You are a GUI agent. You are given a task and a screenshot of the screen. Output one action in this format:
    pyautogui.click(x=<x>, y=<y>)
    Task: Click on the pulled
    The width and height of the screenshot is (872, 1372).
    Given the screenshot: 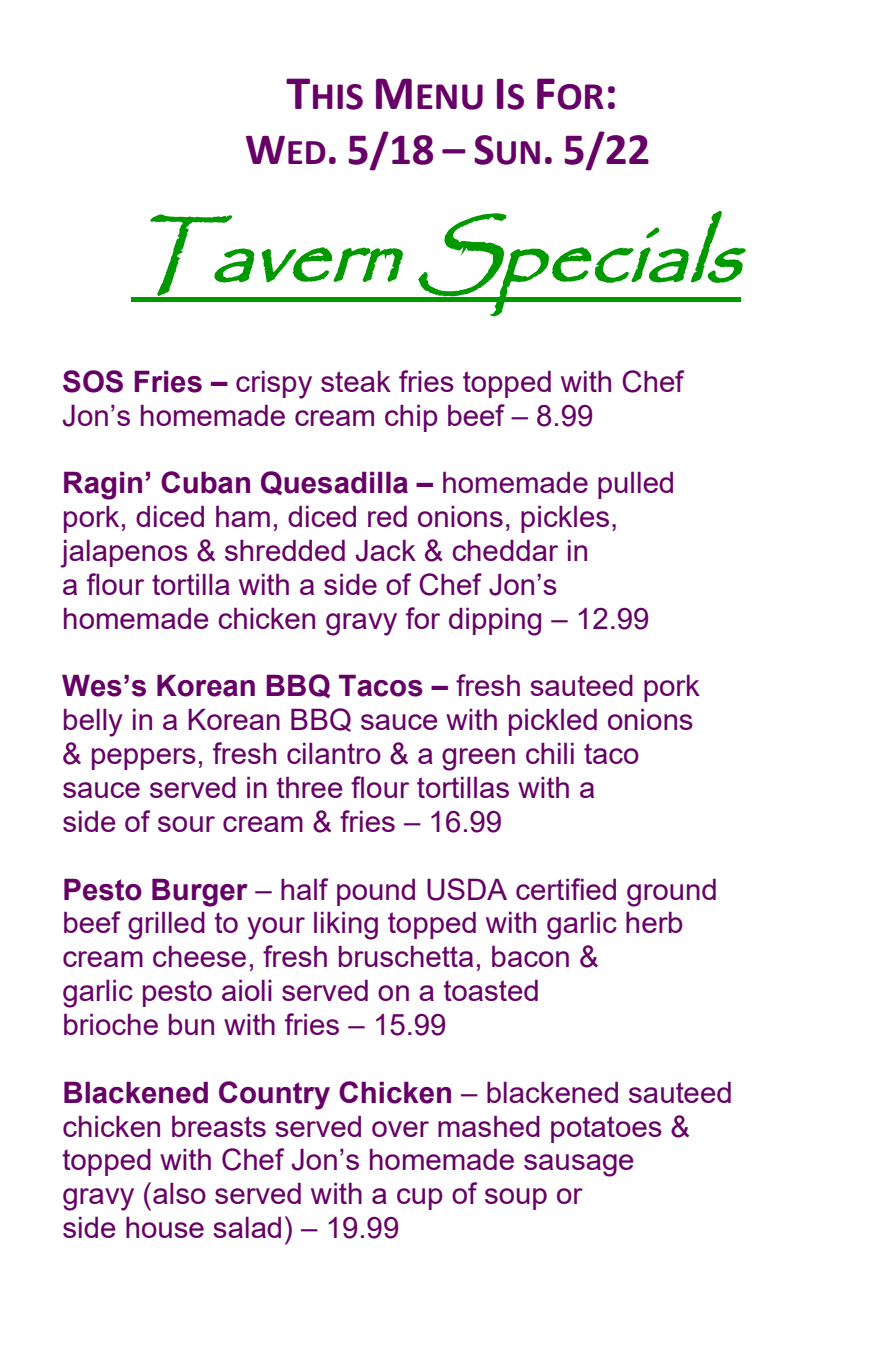 What is the action you would take?
    pyautogui.click(x=635, y=485)
